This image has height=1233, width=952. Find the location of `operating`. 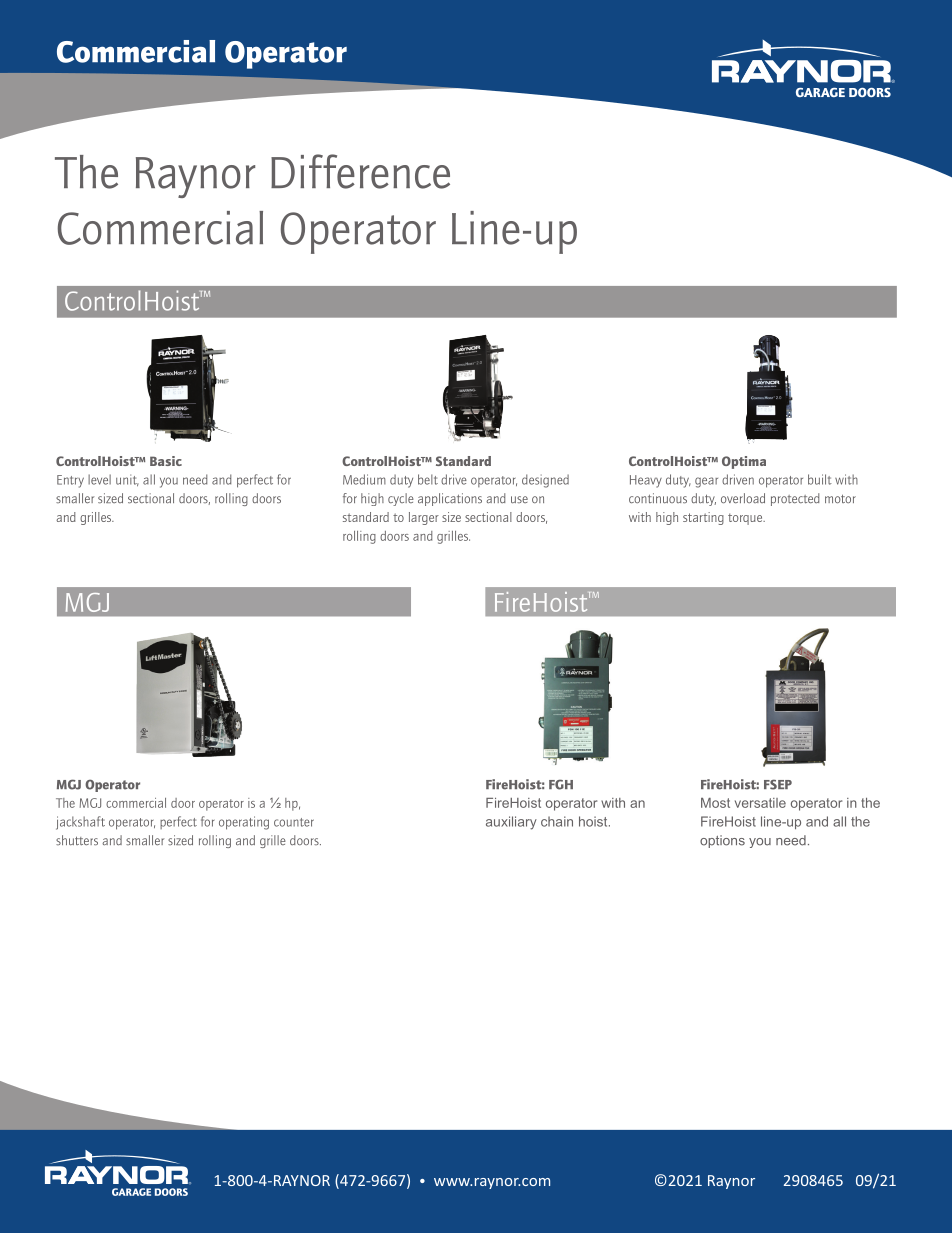

operating is located at coordinates (244, 823).
